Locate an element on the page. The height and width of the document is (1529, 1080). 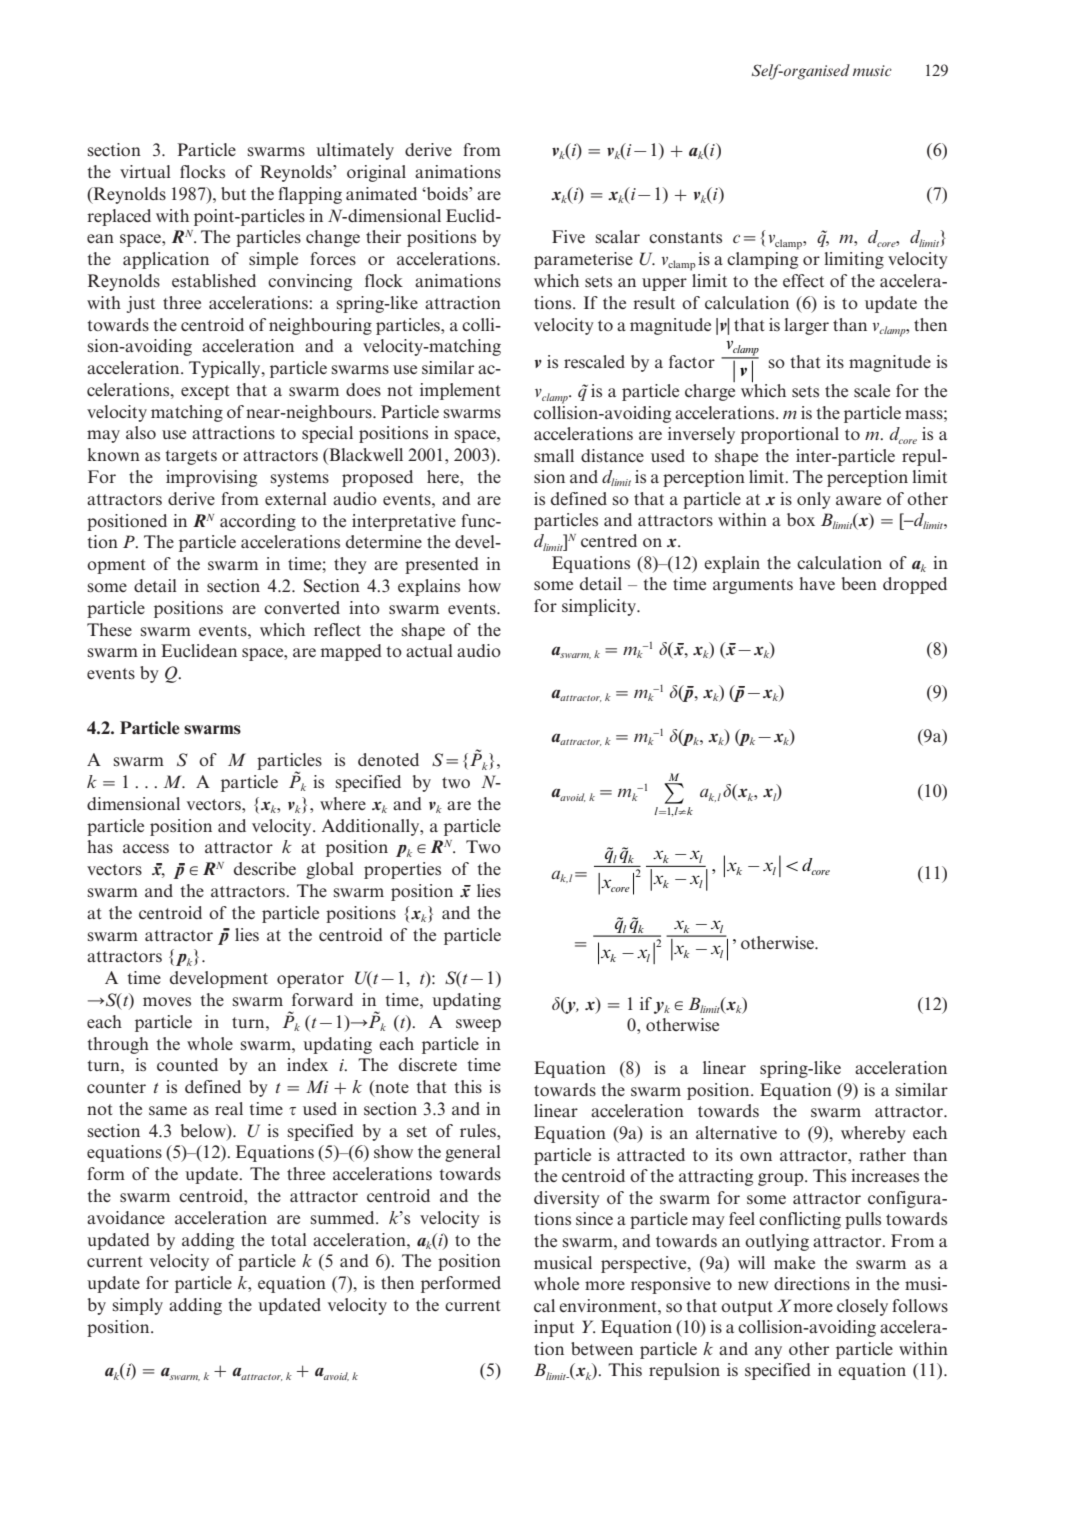
Five is located at coordinates (568, 236).
